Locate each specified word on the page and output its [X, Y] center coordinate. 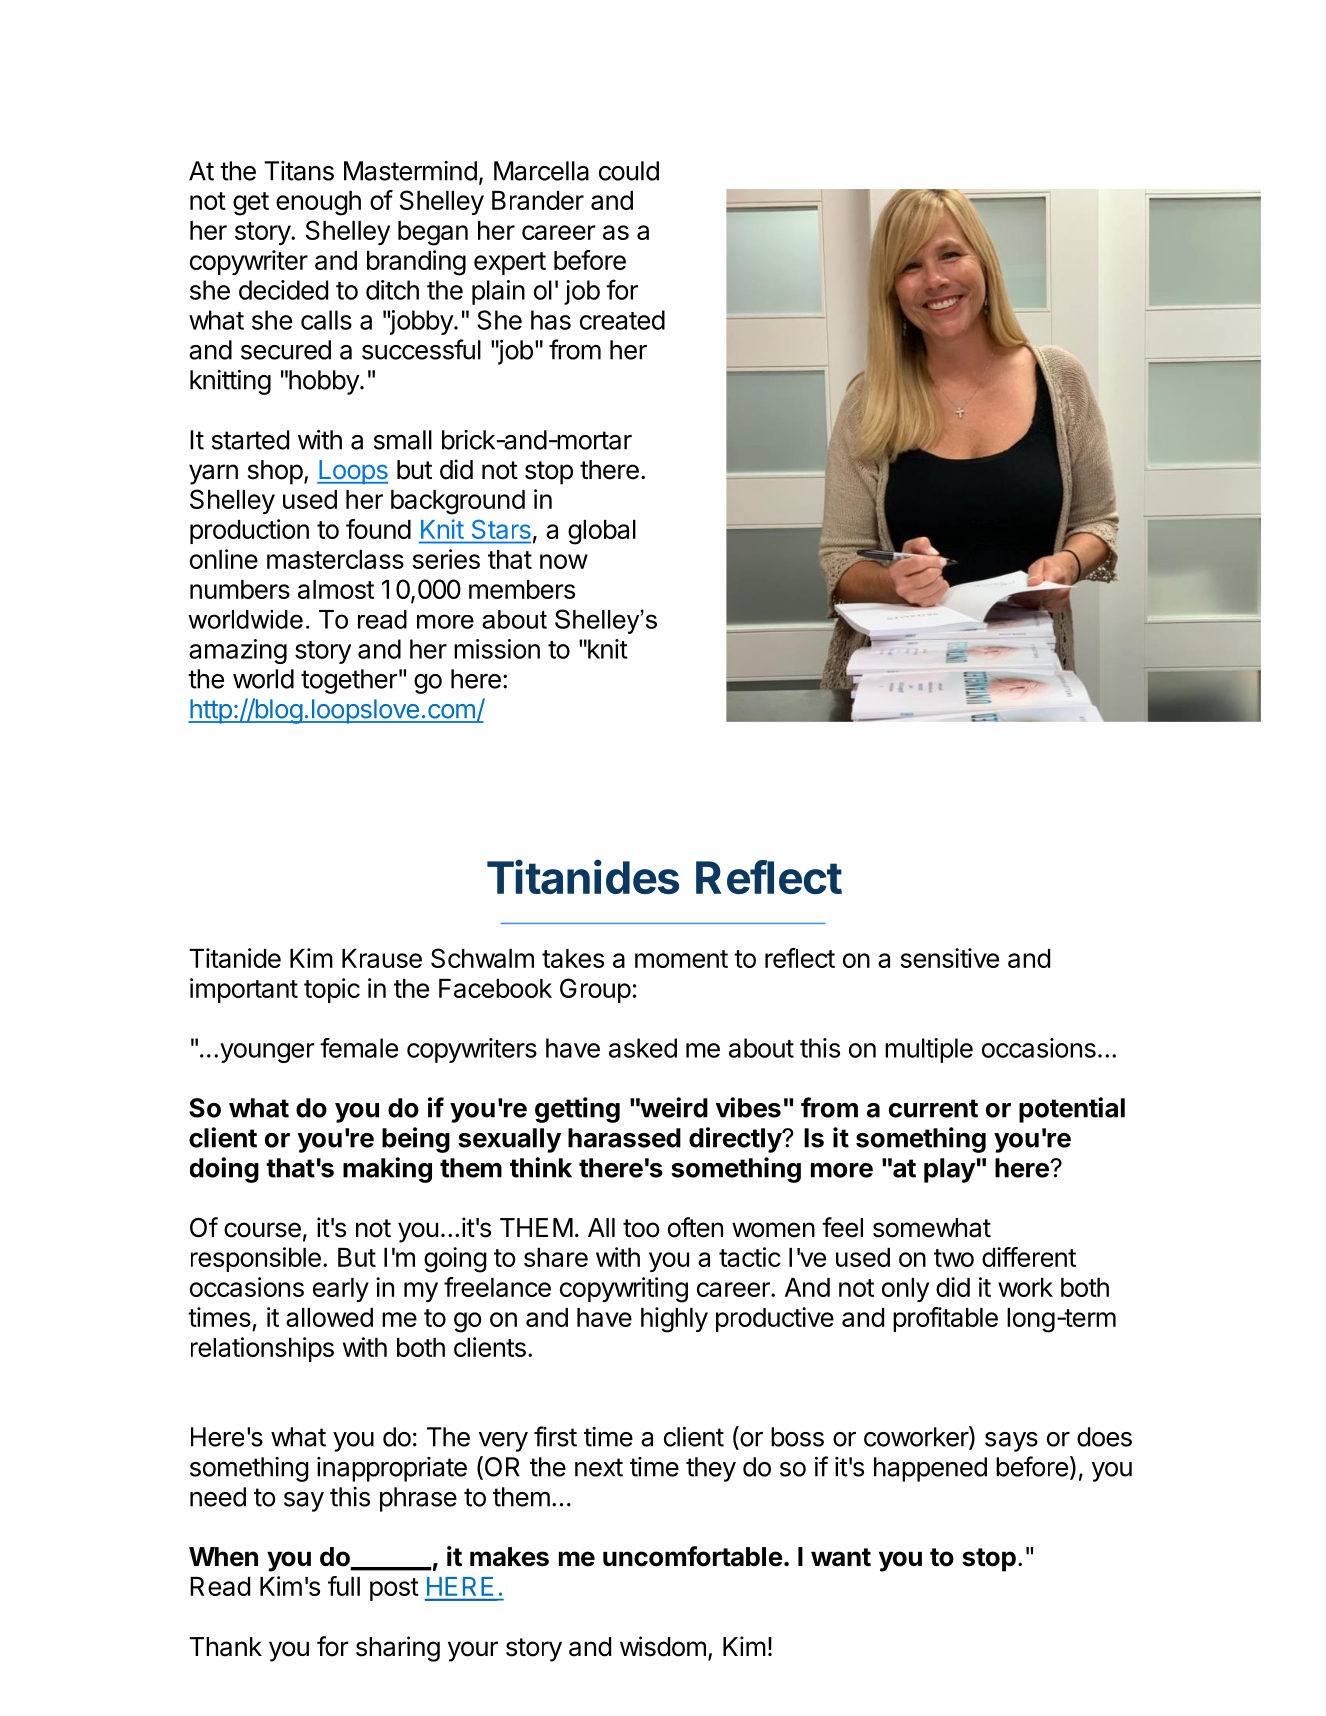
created [622, 320]
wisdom [663, 1646]
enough [318, 203]
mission [497, 649]
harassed [624, 1138]
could [629, 171]
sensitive [950, 958]
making [387, 1170]
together [349, 681]
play [950, 1170]
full [344, 1586]
